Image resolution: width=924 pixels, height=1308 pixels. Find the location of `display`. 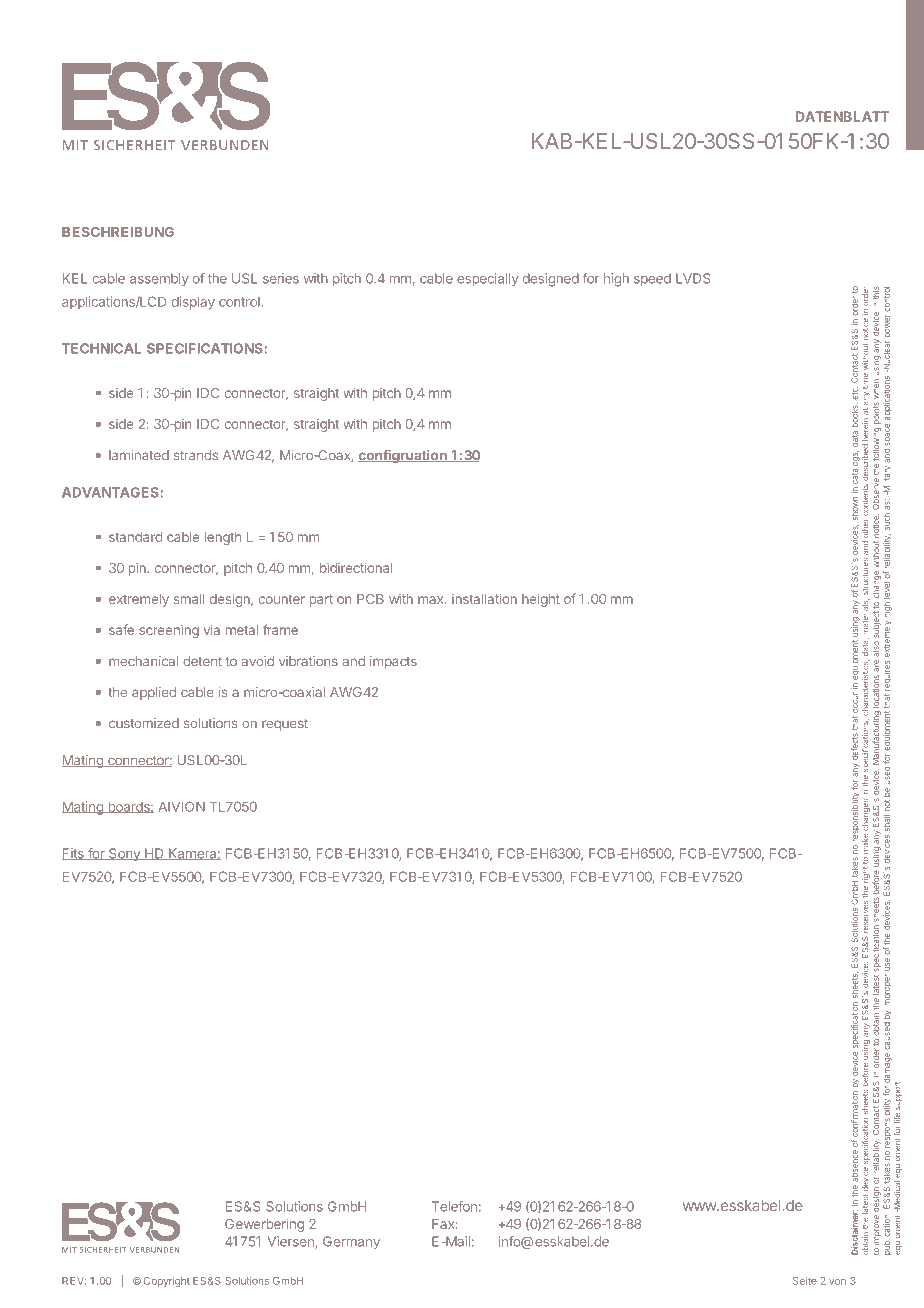

display is located at coordinates (193, 303).
